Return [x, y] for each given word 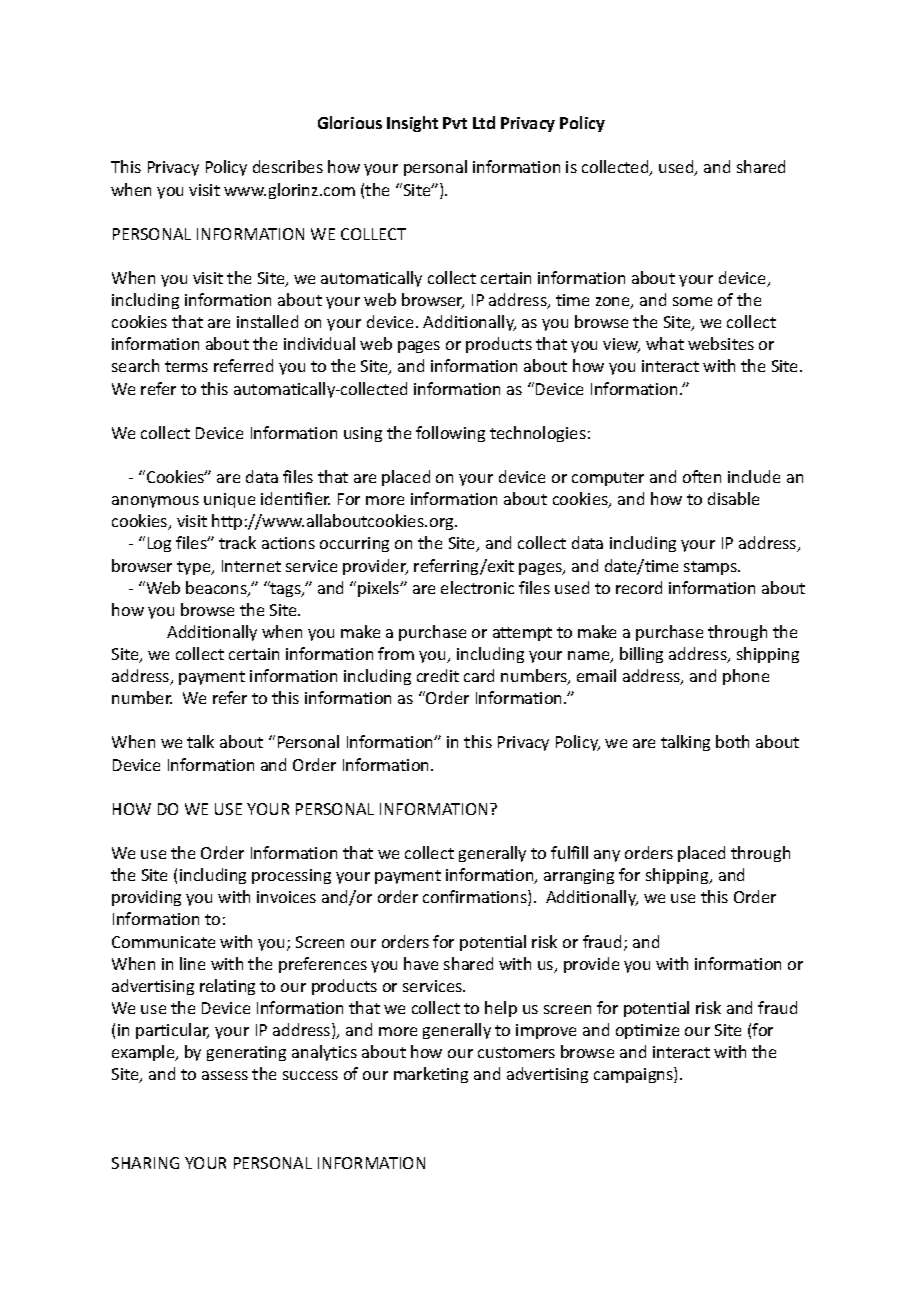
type [195, 568]
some [692, 301]
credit [438, 675]
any [607, 856]
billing [641, 655]
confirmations [476, 898]
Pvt [455, 123]
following [450, 434]
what [665, 343]
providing [146, 898]
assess [225, 1075]
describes [288, 166]
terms [186, 366]
